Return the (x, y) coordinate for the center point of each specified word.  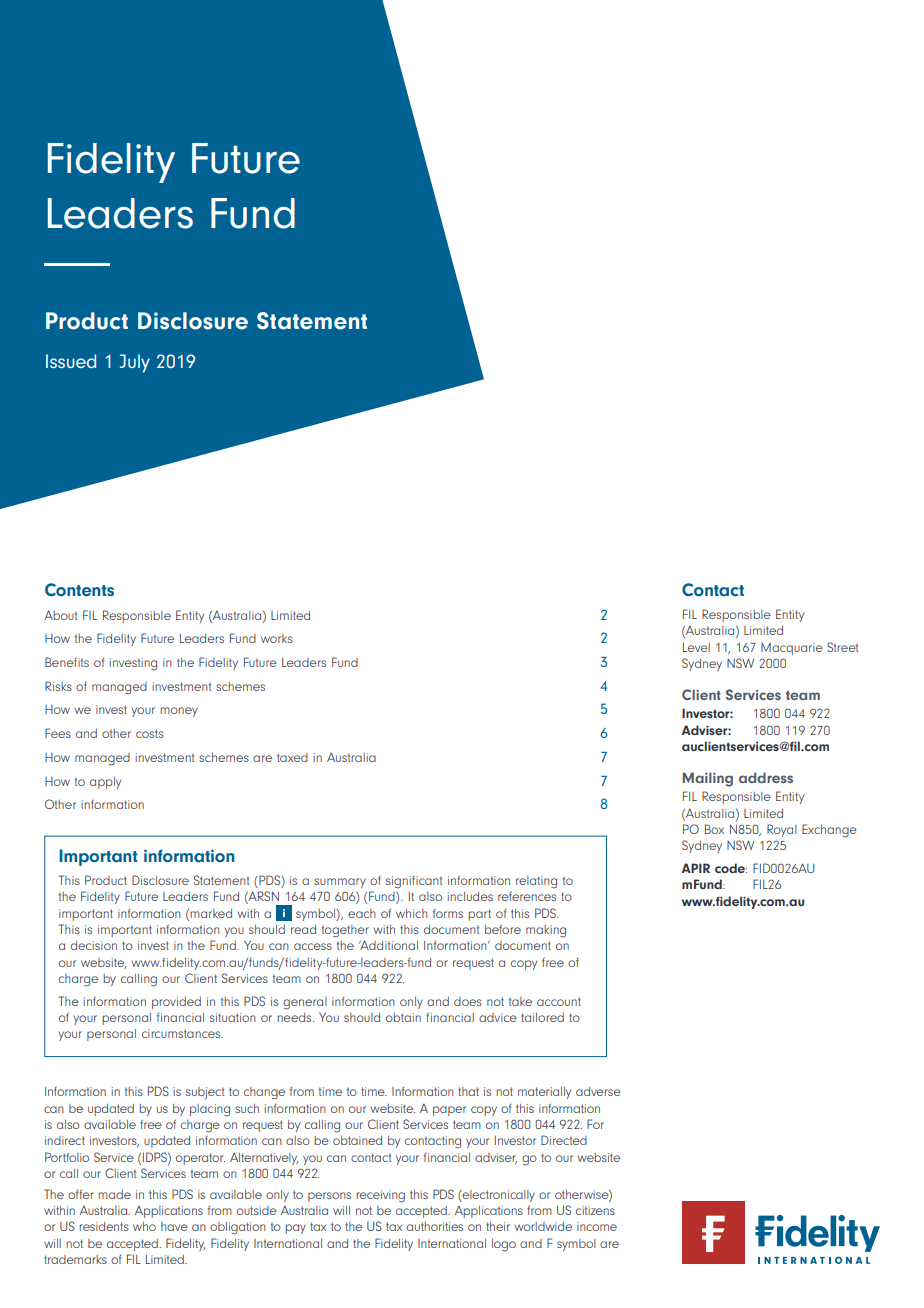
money (179, 712)
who (144, 1226)
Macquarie (792, 649)
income (597, 1226)
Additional (388, 945)
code (731, 868)
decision (94, 945)
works (277, 638)
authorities (435, 1226)
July (135, 363)
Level (696, 647)
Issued (71, 361)
